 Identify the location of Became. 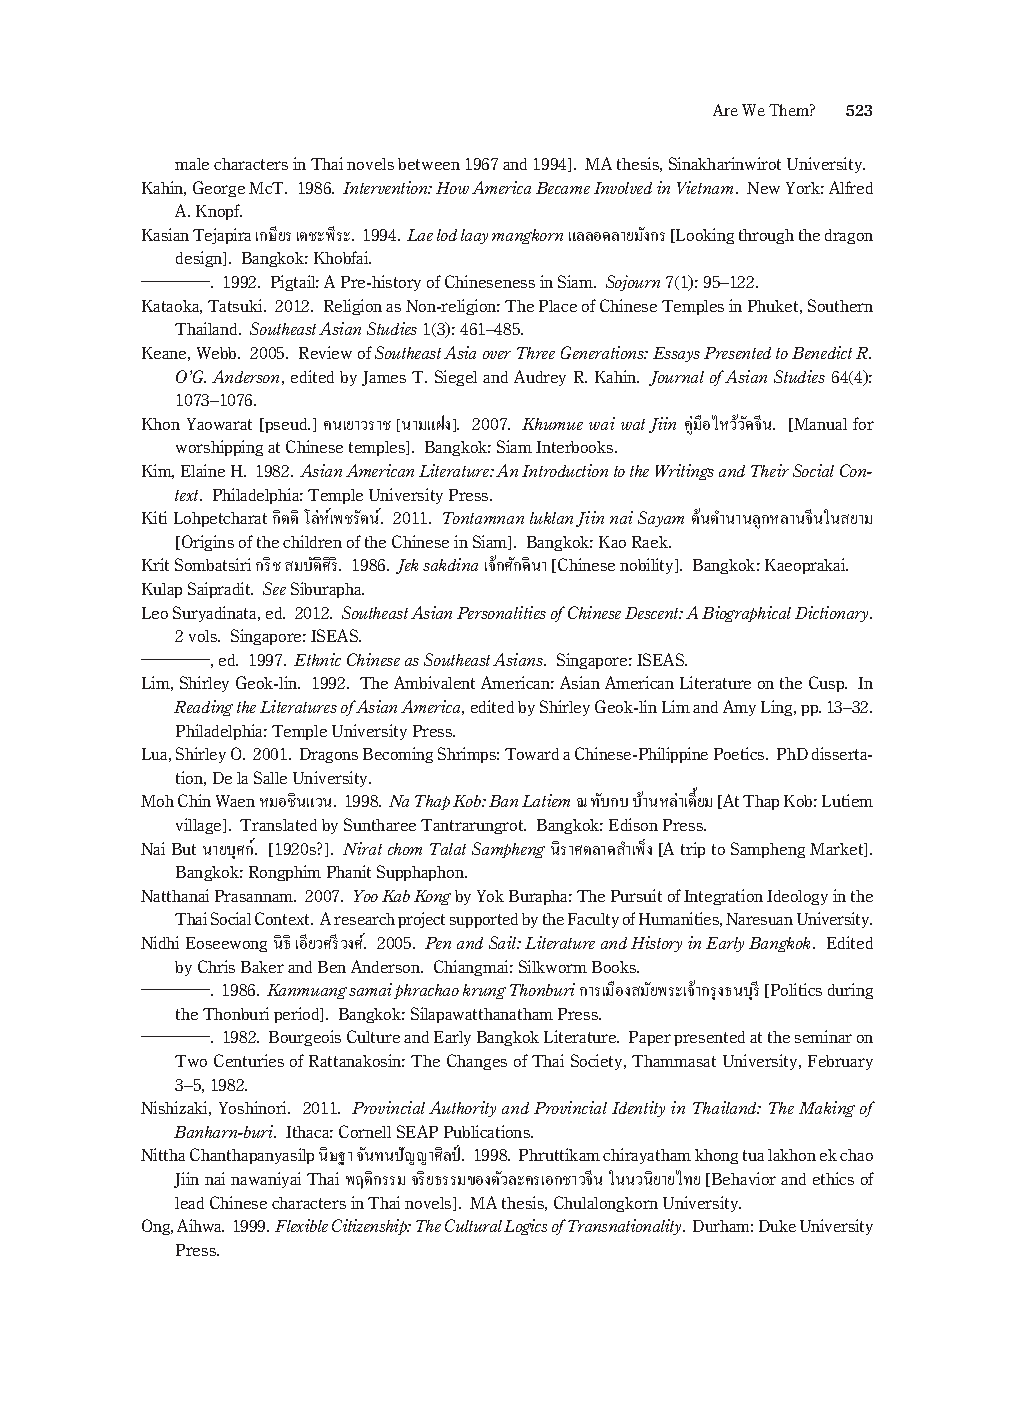
(563, 188).
